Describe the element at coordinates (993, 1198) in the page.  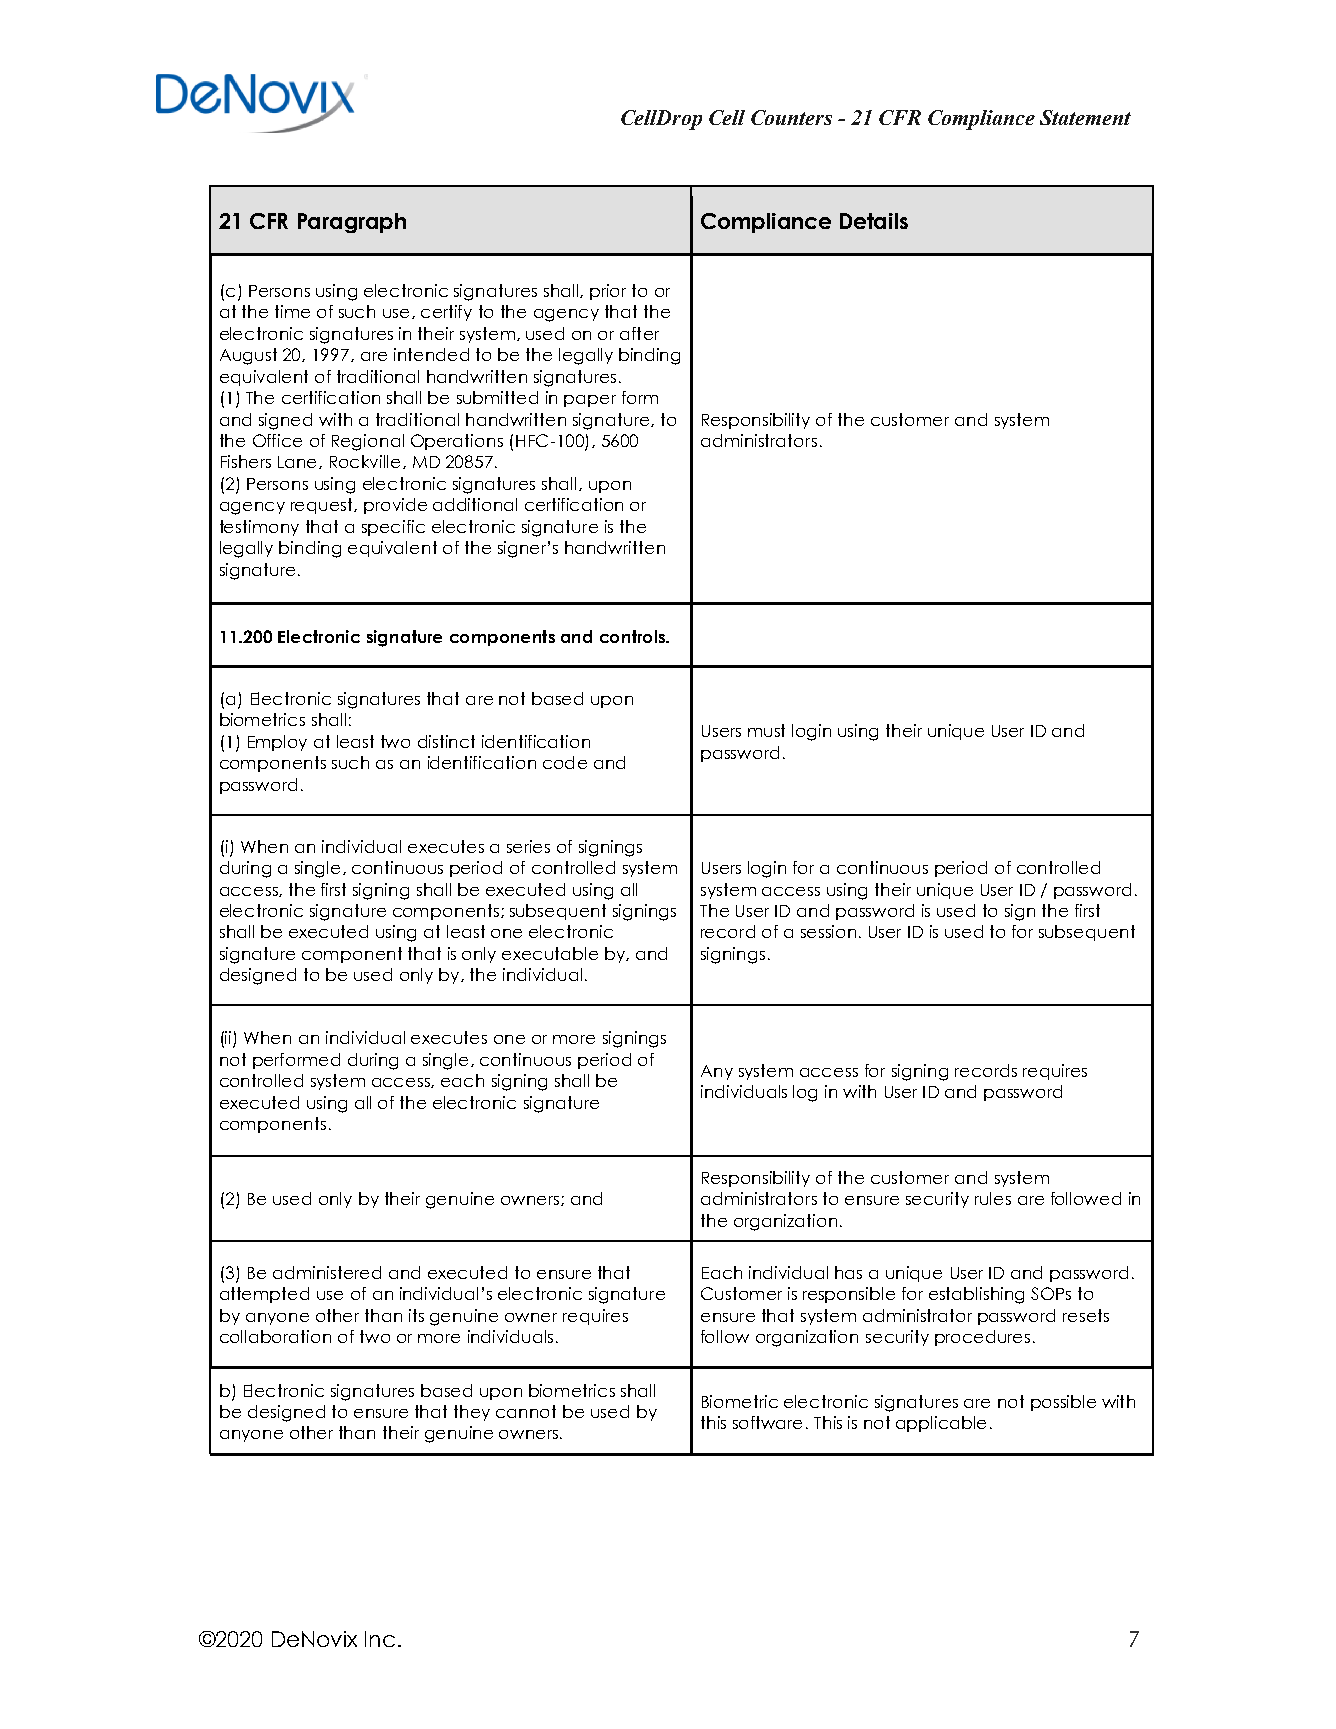
I see `rules` at that location.
